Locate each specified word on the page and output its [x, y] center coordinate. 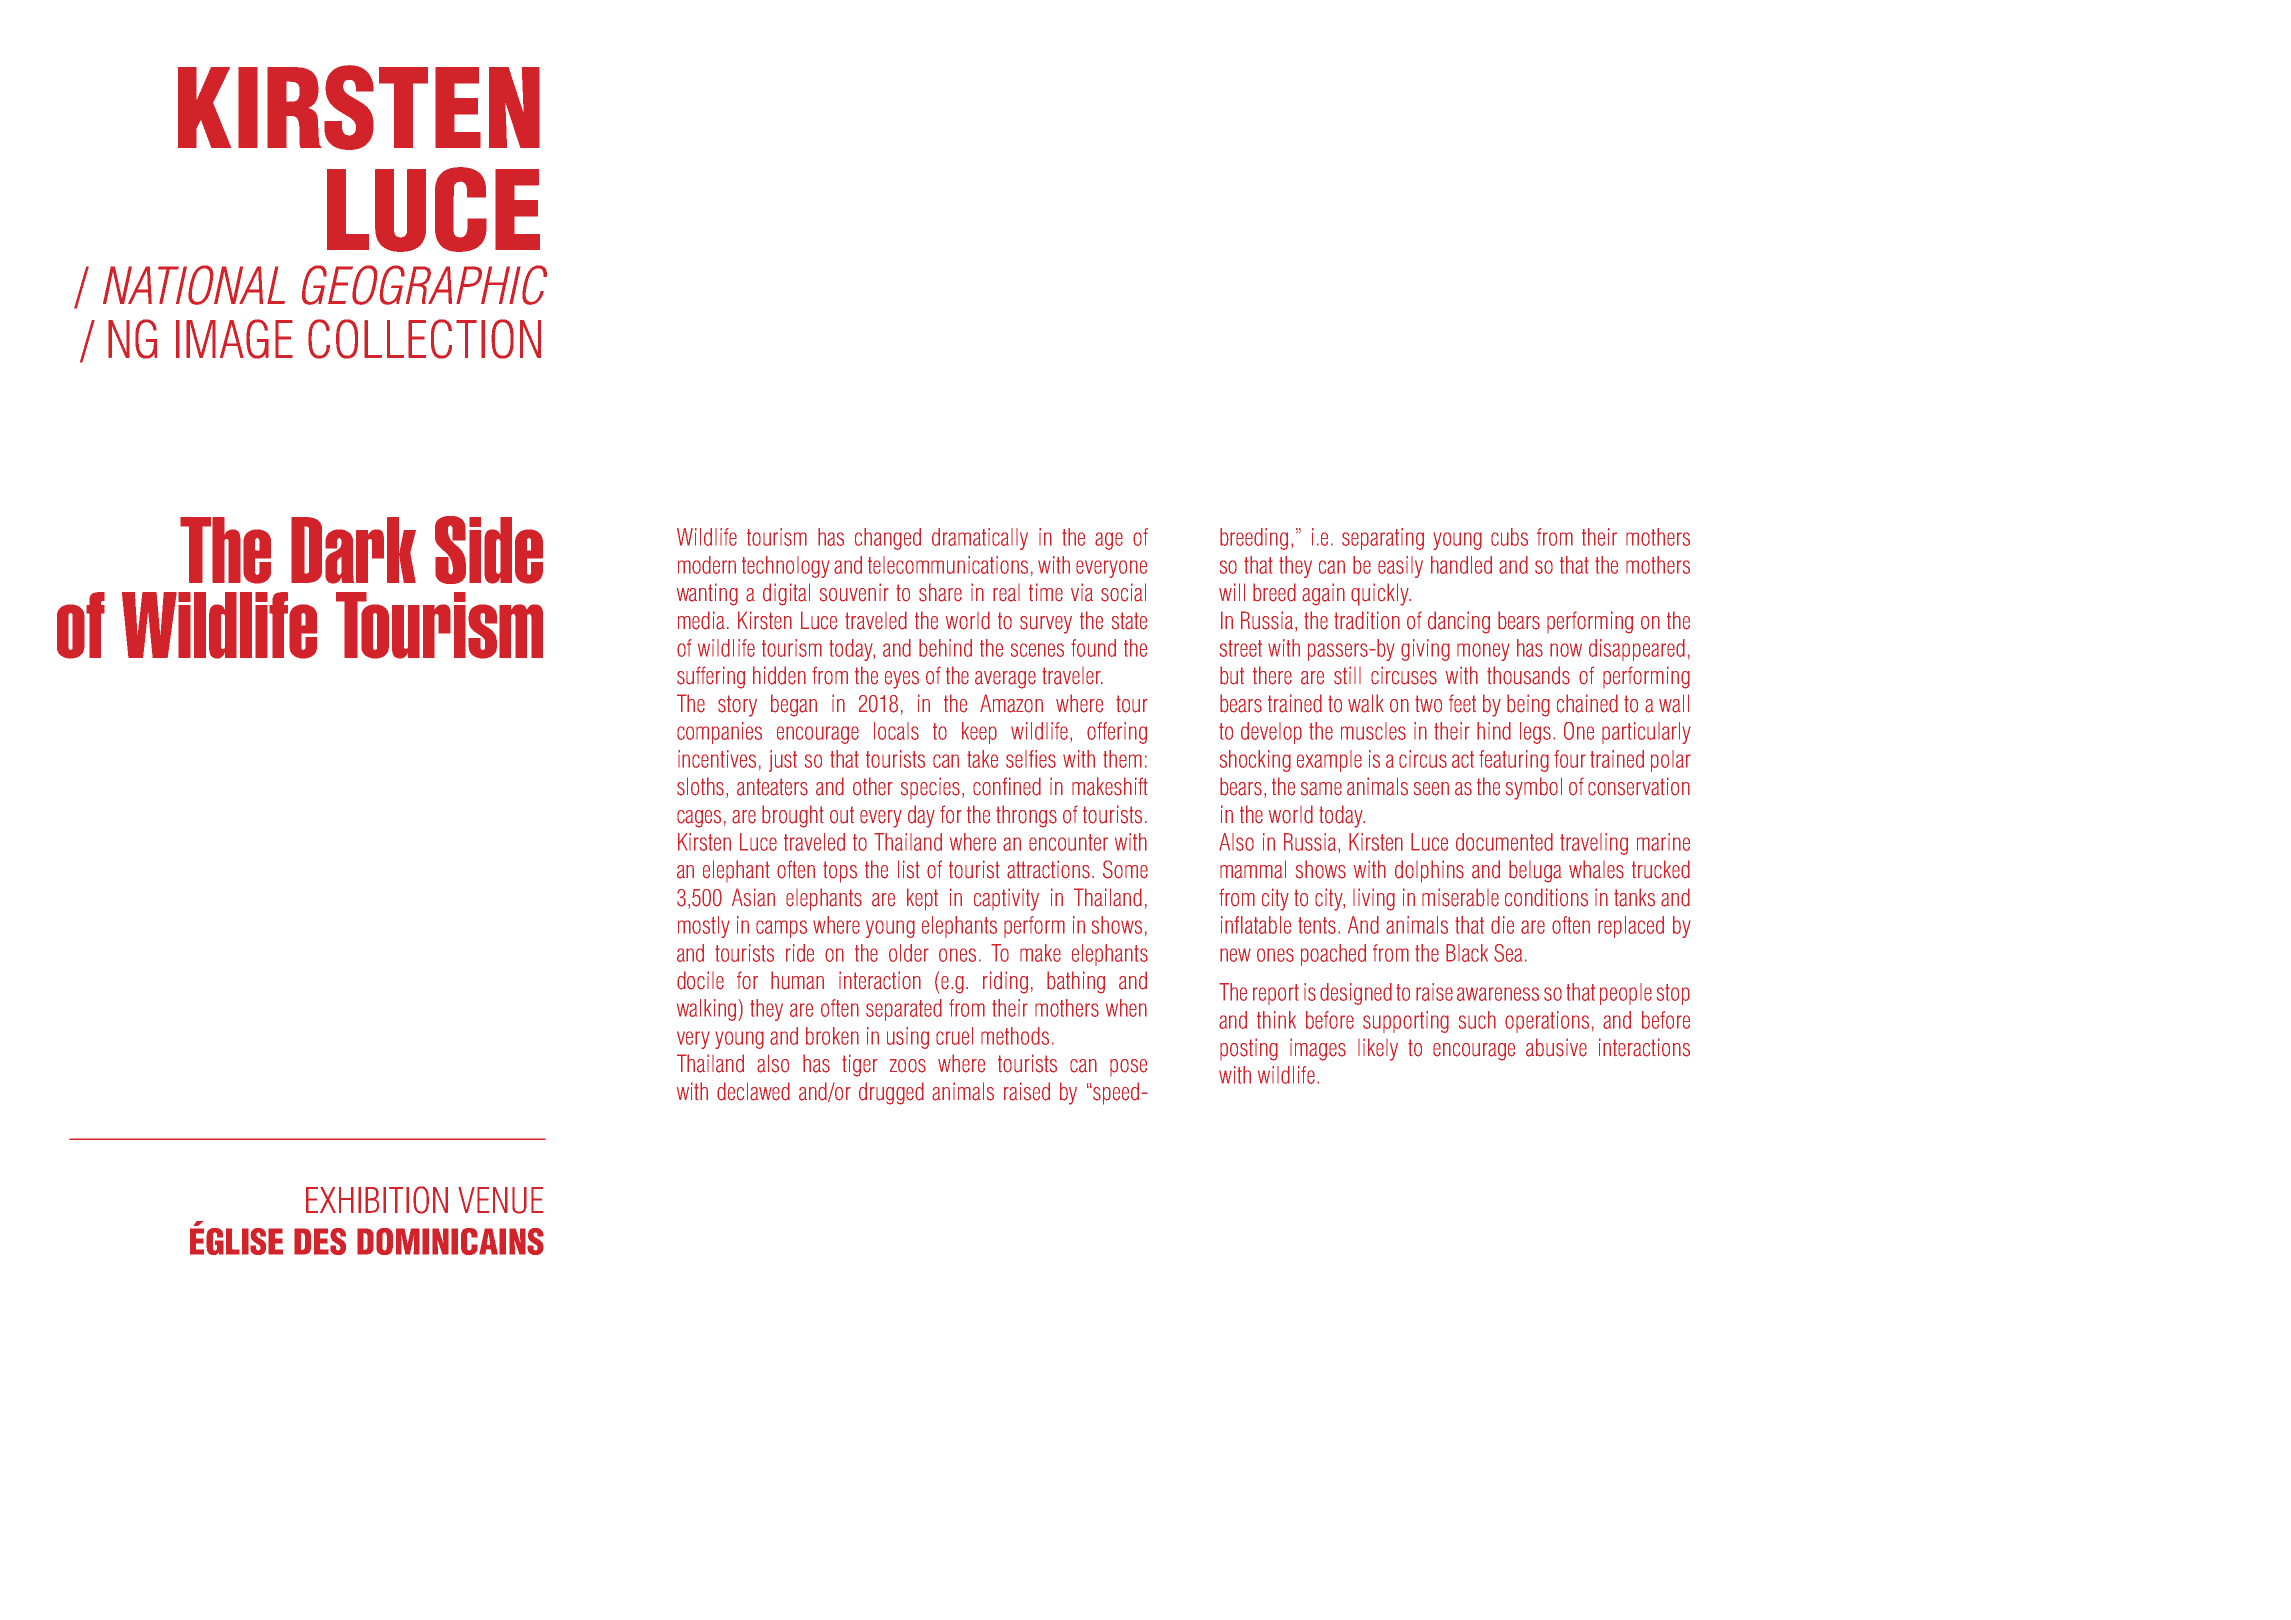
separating [1383, 539]
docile [700, 980]
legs [1535, 733]
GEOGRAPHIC [424, 285]
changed [888, 539]
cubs [1509, 537]
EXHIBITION [377, 1200]
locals [896, 731]
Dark [353, 550]
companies [719, 733]
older [909, 953]
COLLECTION [424, 339]
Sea [1508, 953]
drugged [891, 1093]
